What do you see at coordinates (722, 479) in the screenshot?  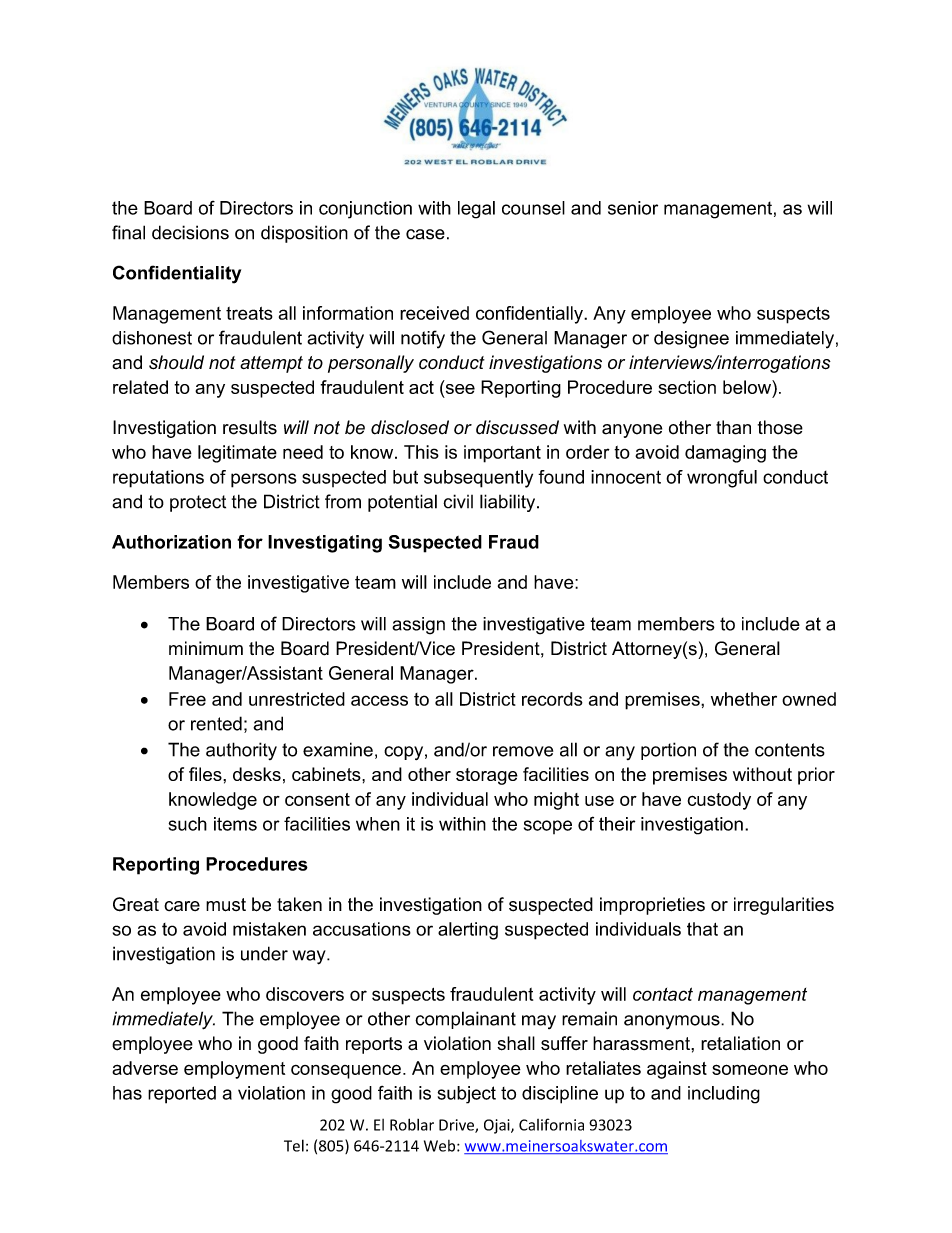 I see `wrongful` at bounding box center [722, 479].
